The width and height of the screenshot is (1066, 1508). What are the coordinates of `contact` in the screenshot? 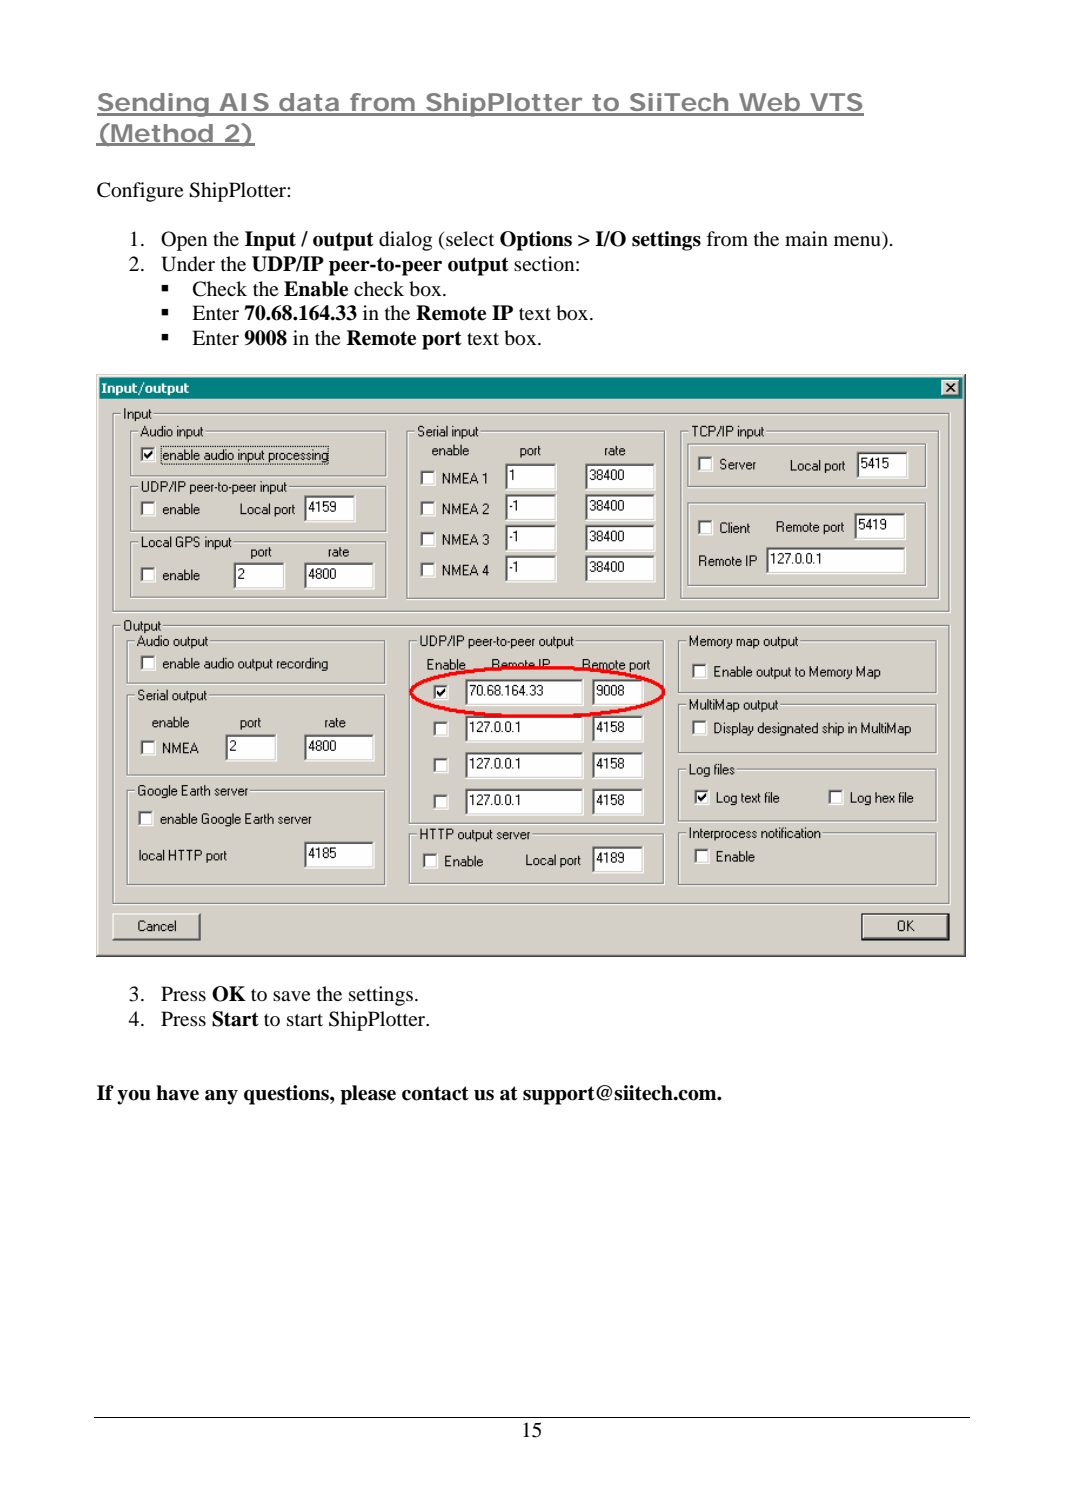 It's located at (435, 1093).
